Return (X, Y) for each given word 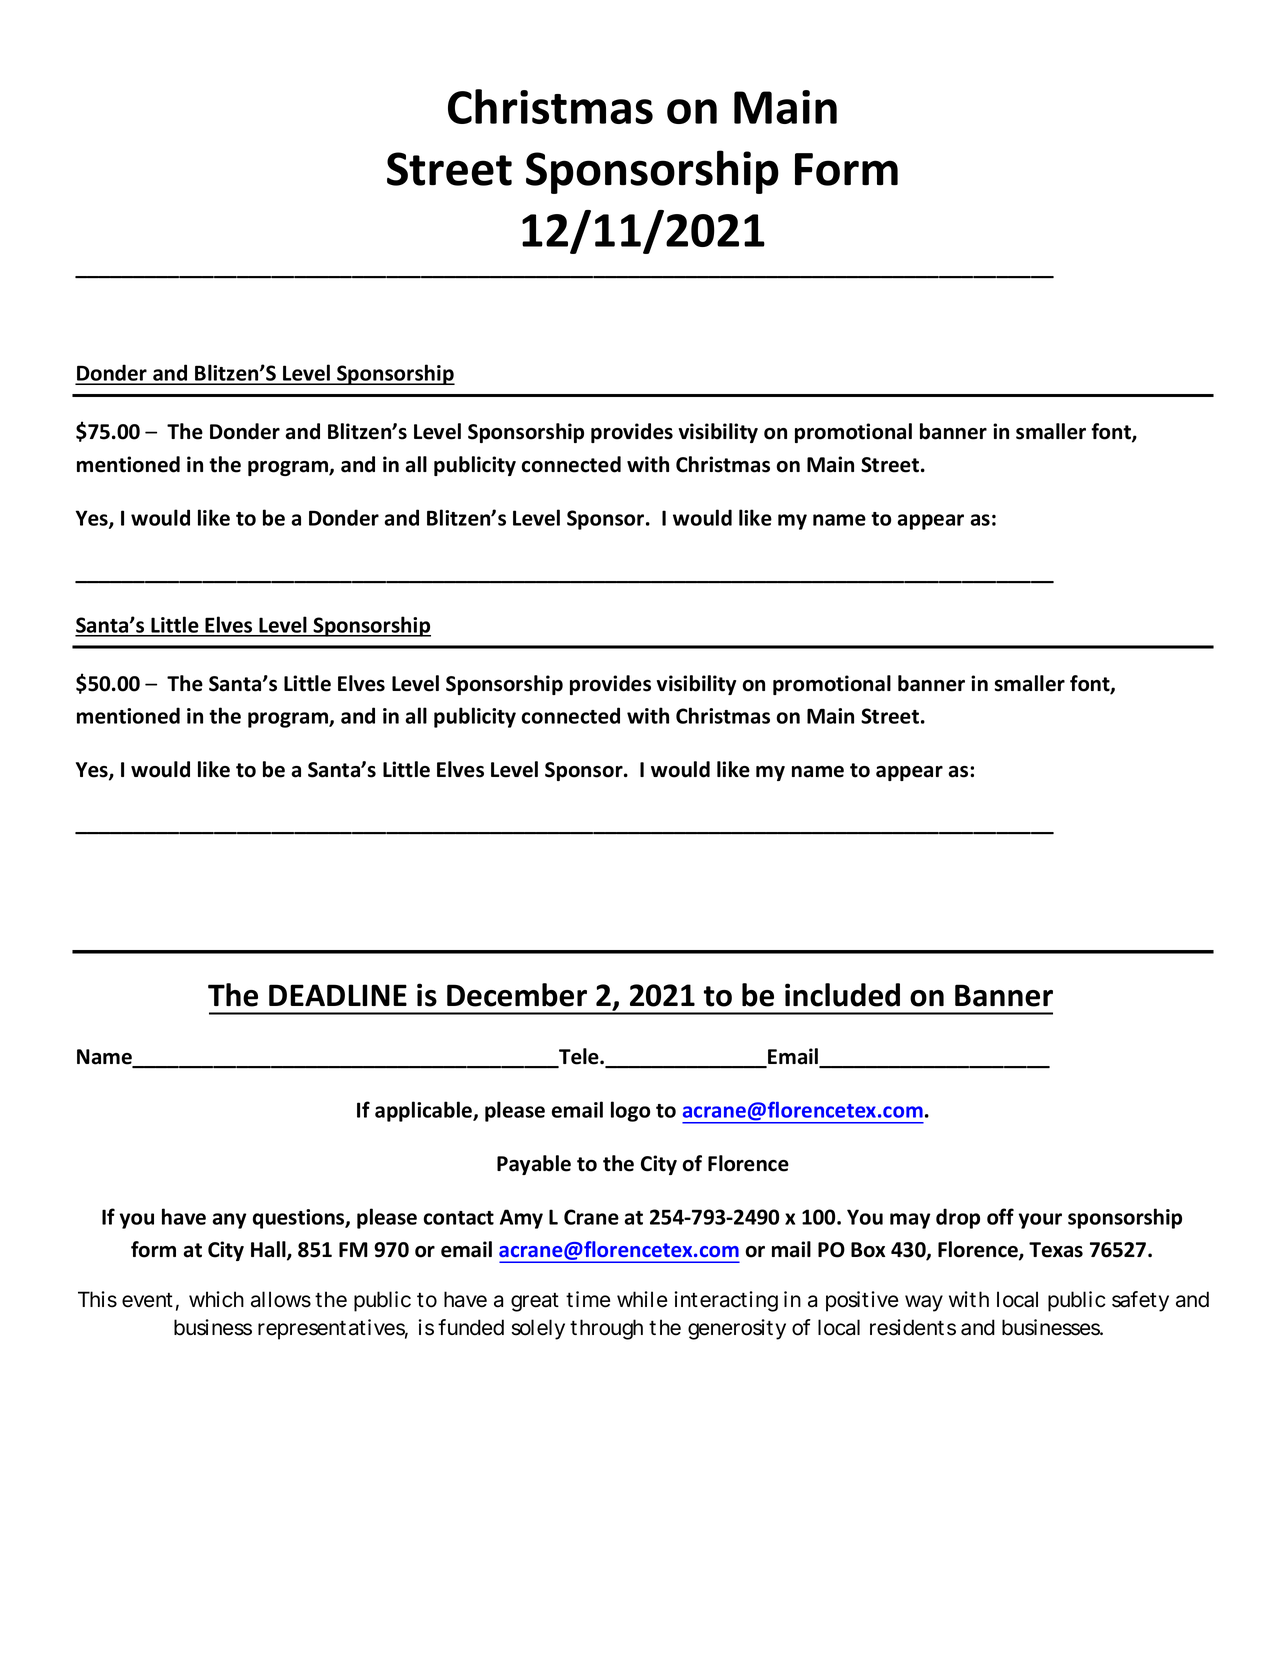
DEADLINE (338, 995)
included (842, 995)
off (1000, 1216)
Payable (534, 1165)
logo (630, 1111)
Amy (521, 1219)
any (229, 1221)
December (517, 995)
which (216, 1299)
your (1040, 1221)
